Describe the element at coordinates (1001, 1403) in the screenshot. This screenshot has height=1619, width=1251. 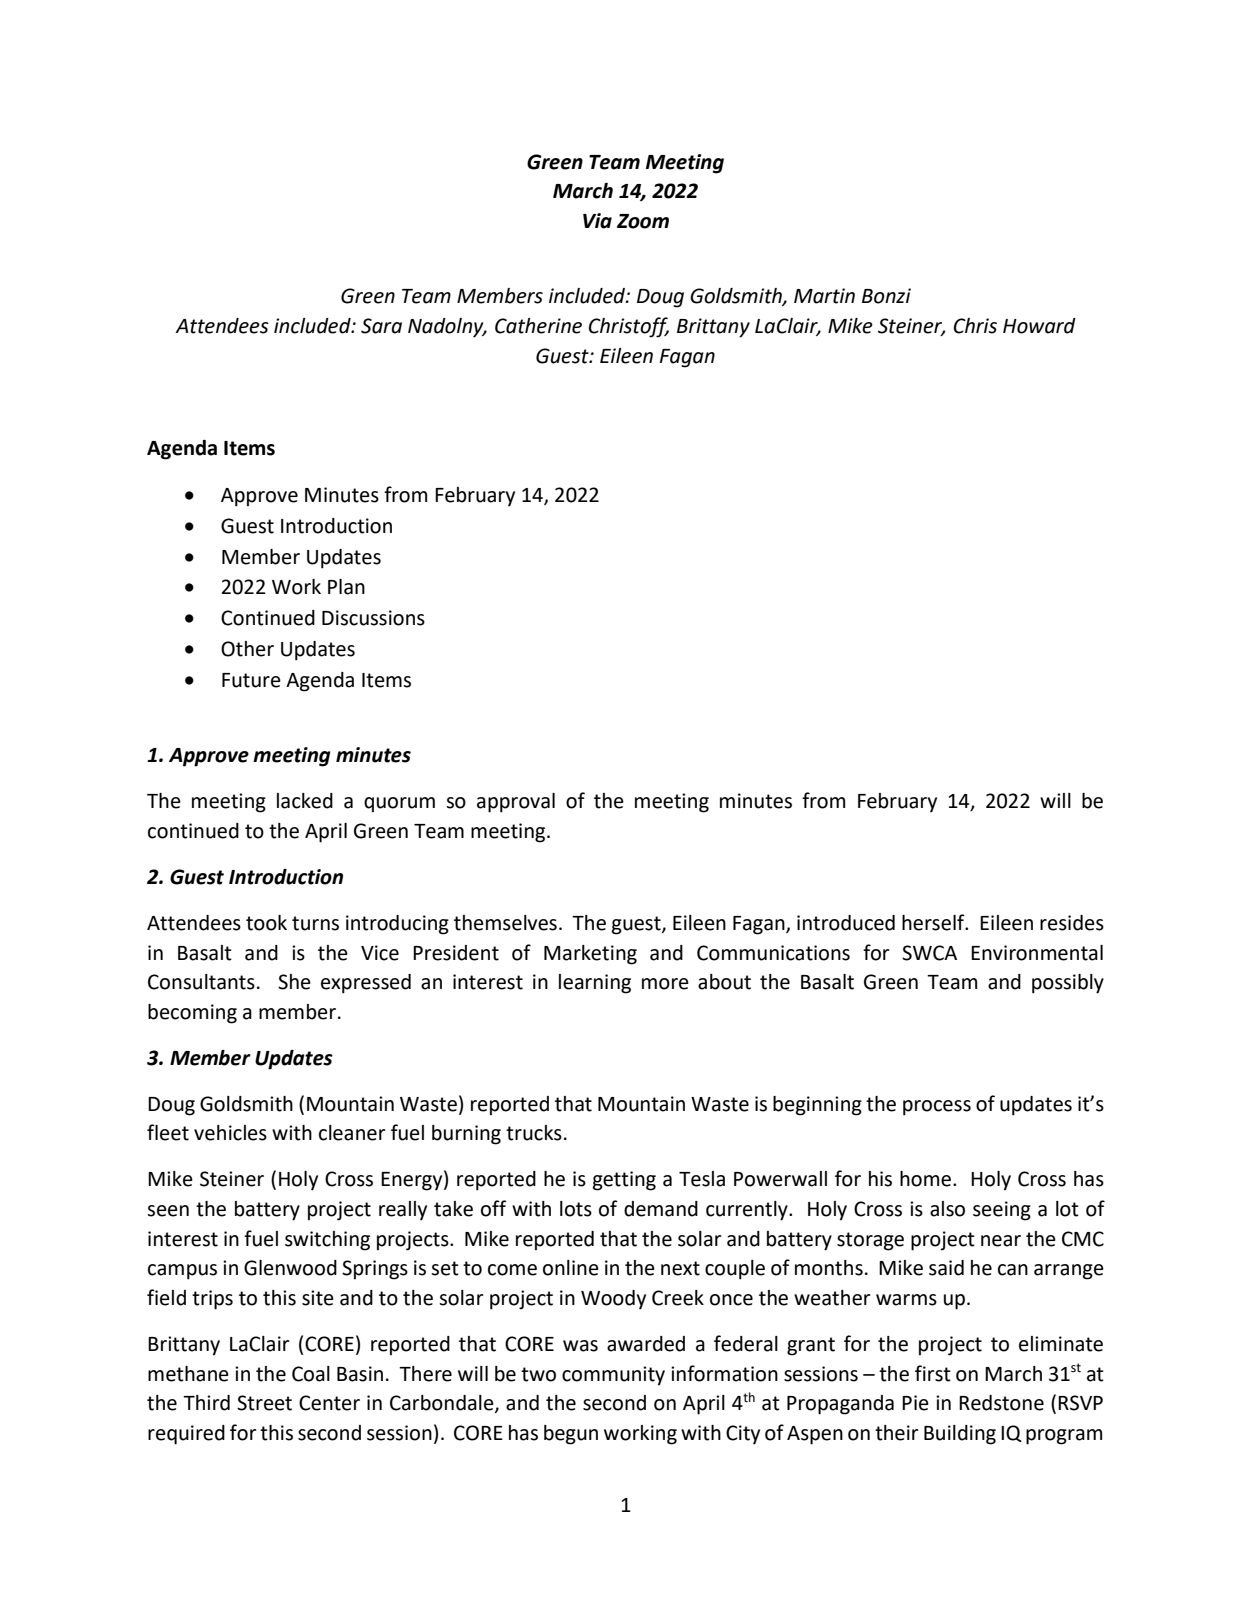
I see `Redstone` at that location.
